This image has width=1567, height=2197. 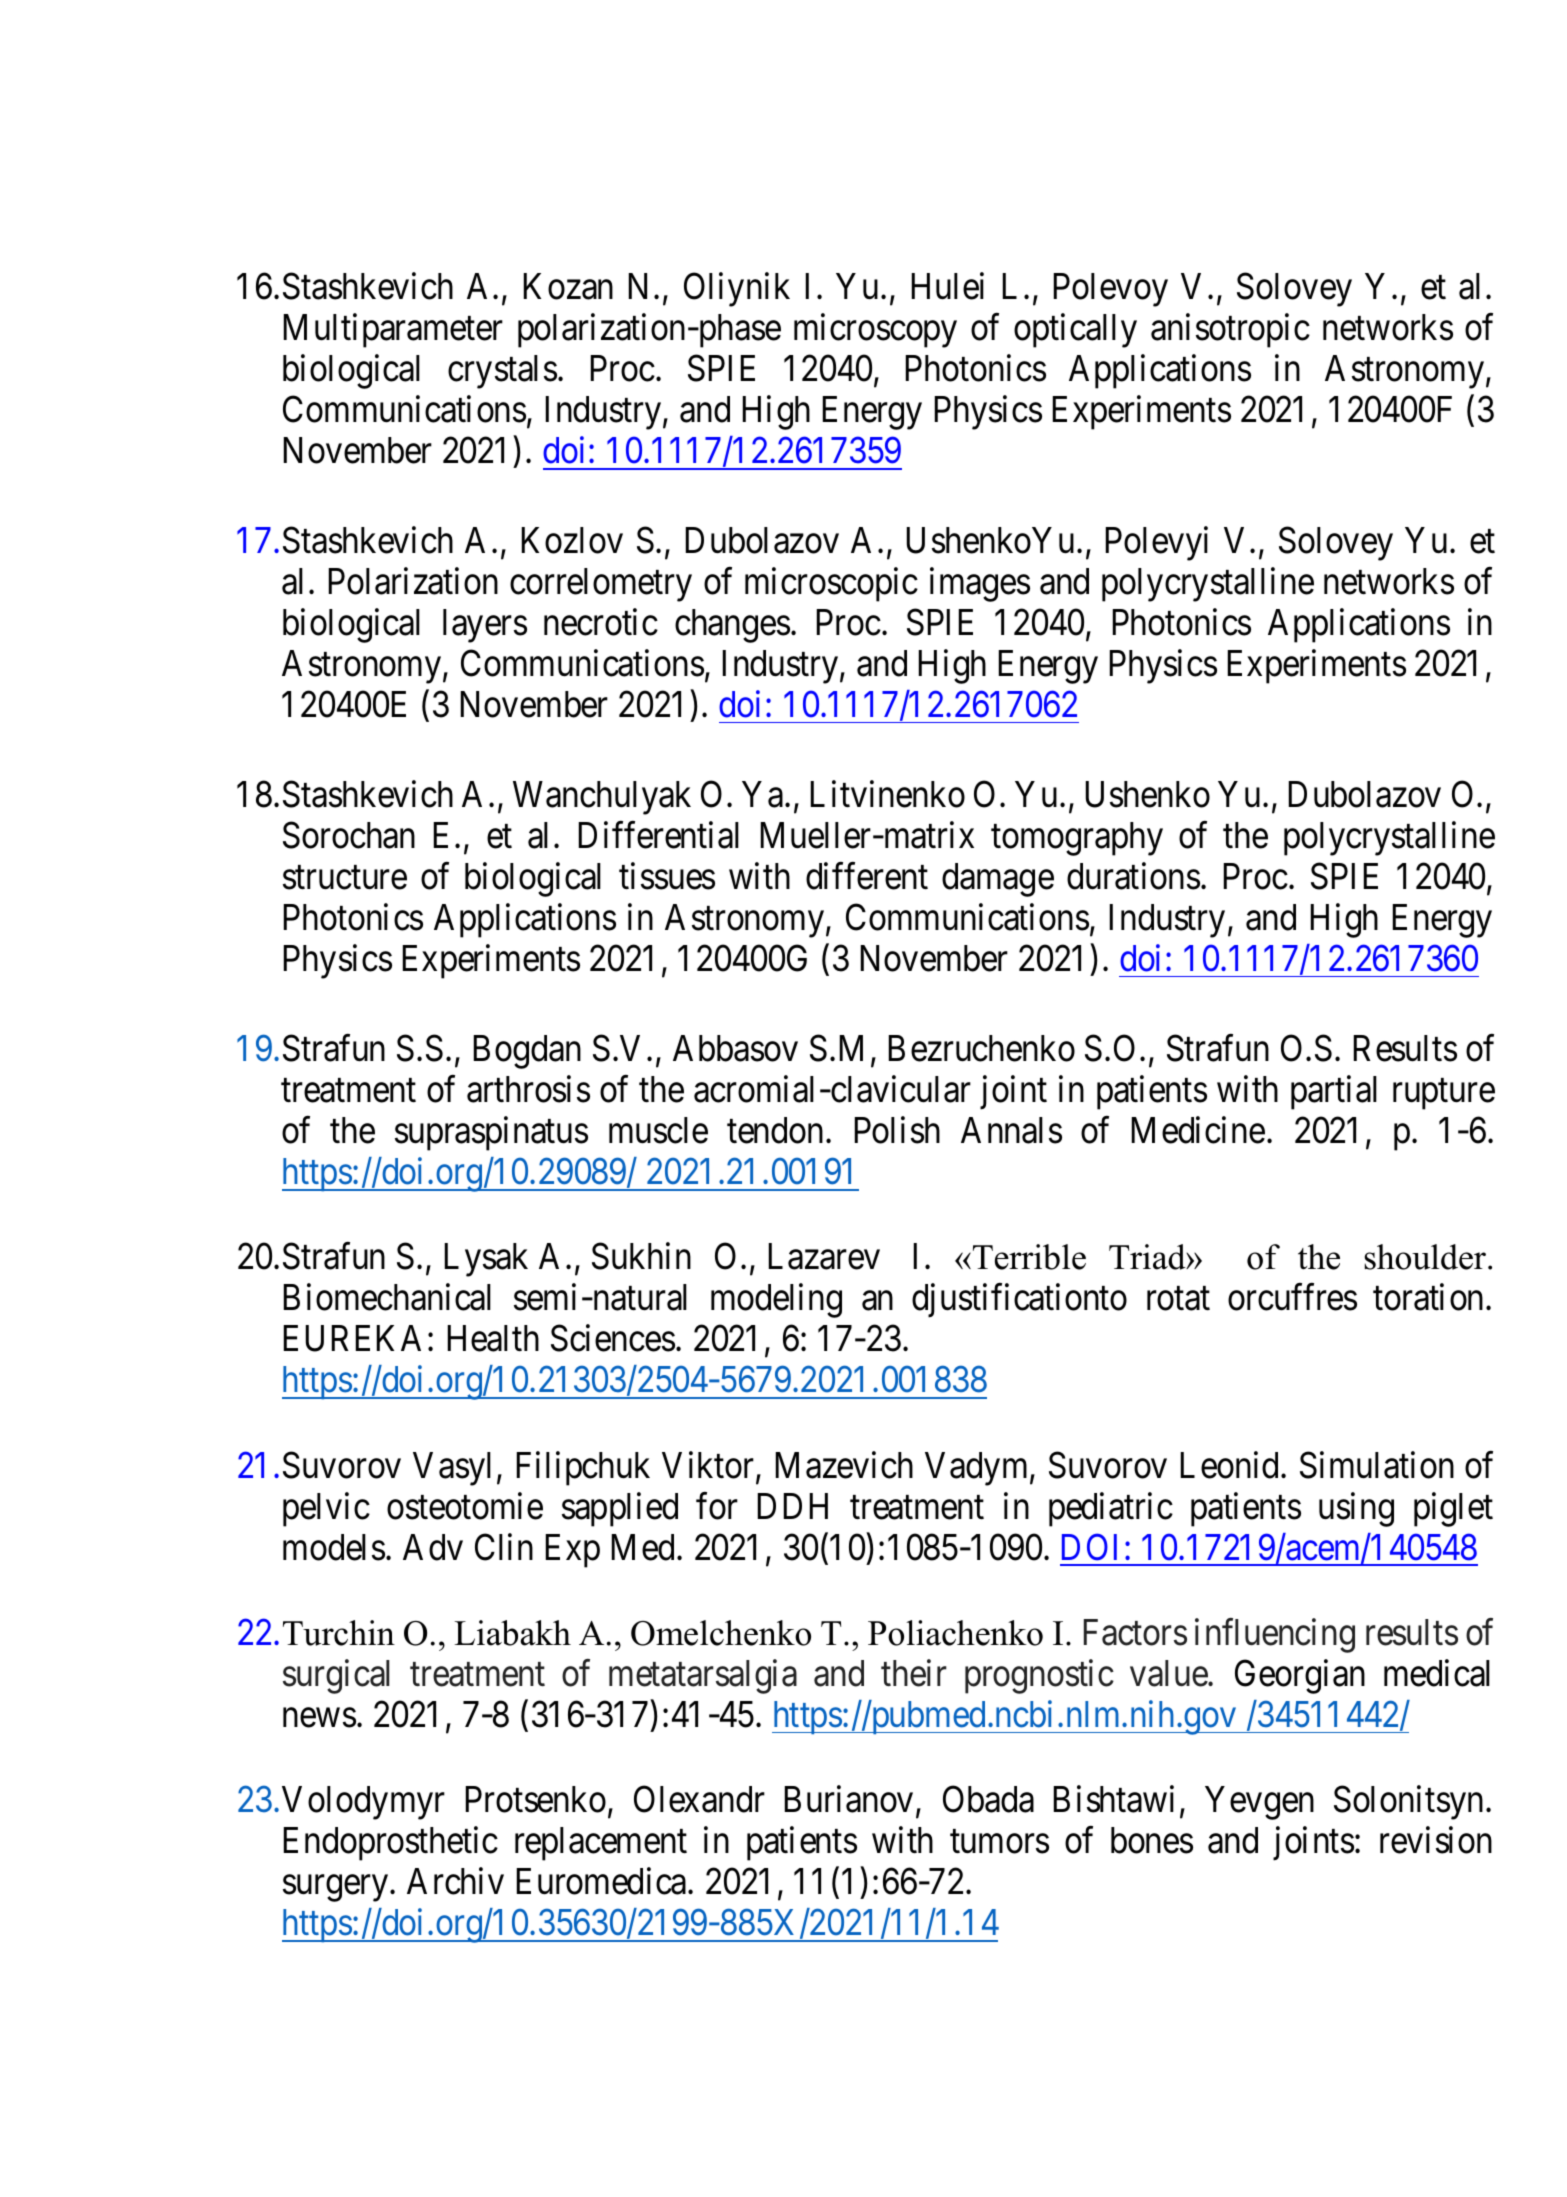 I want to click on microscopy, so click(x=875, y=331).
